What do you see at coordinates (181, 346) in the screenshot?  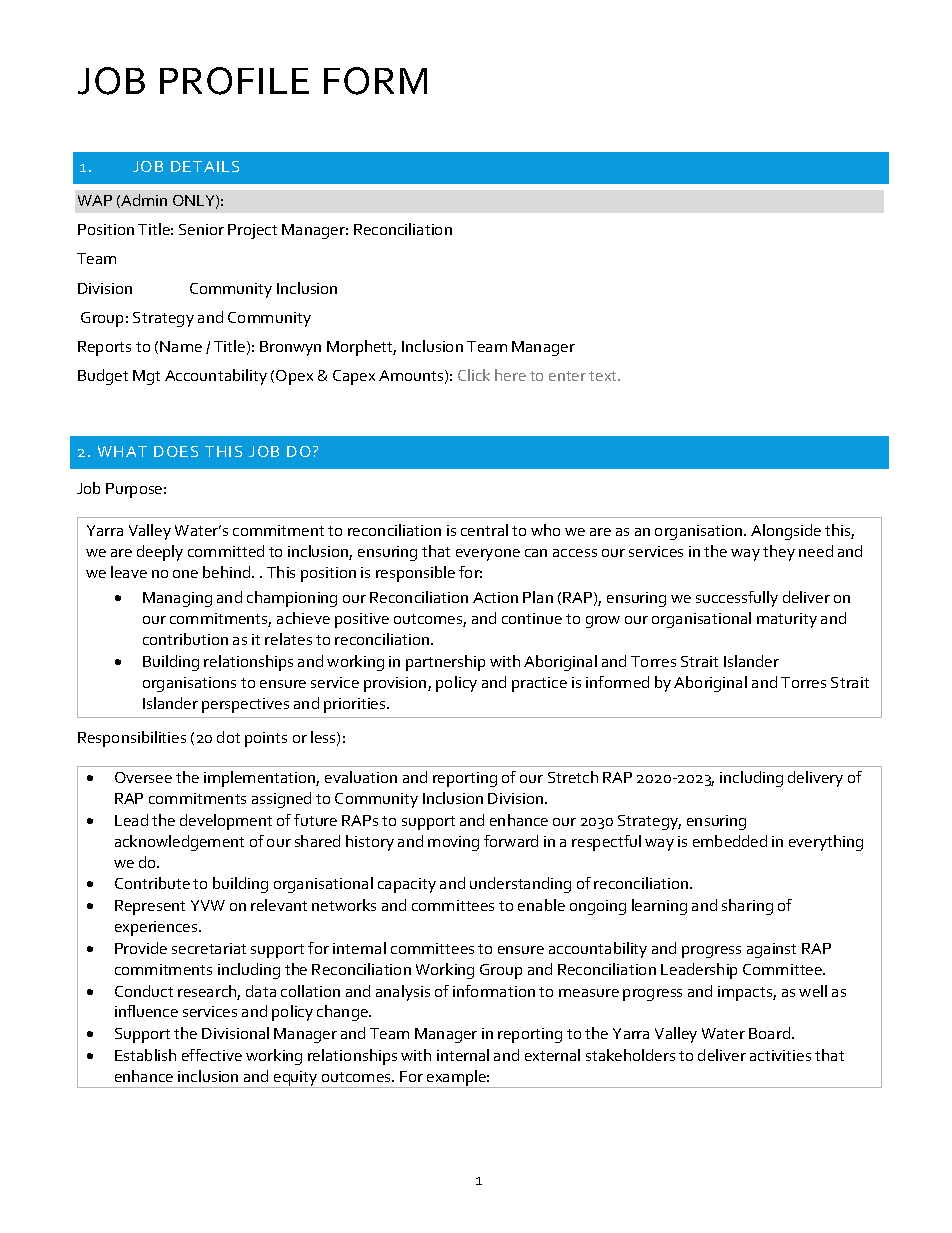 I see `Name` at bounding box center [181, 346].
